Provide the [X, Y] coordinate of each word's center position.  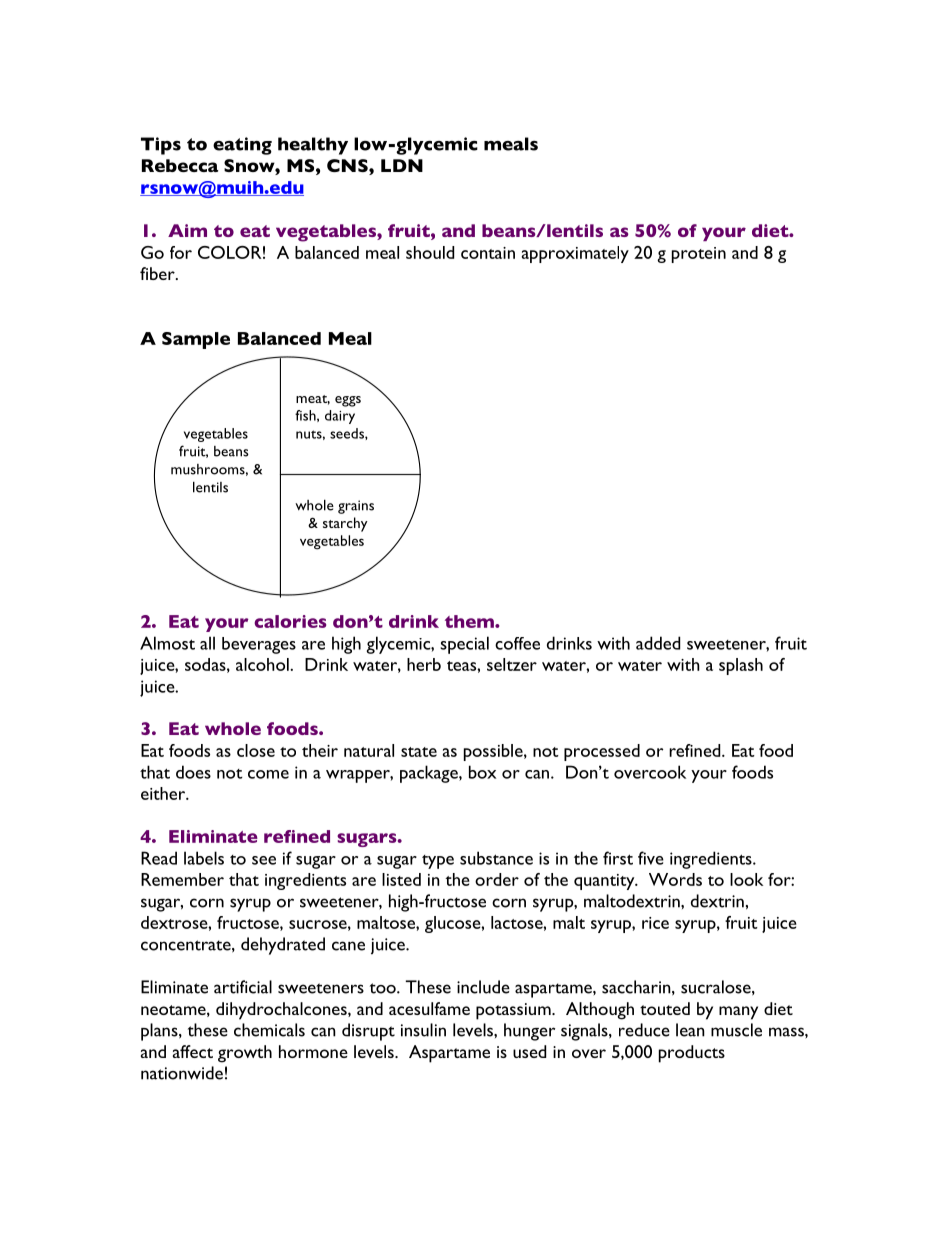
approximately [575, 254]
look [746, 879]
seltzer [512, 664]
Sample [196, 340]
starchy [345, 524]
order [497, 879]
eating [242, 146]
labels [204, 858]
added [658, 643]
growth [245, 1054]
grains [356, 507]
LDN [402, 165]
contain [488, 253]
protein [699, 255]
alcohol [263, 664]
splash [741, 666]
